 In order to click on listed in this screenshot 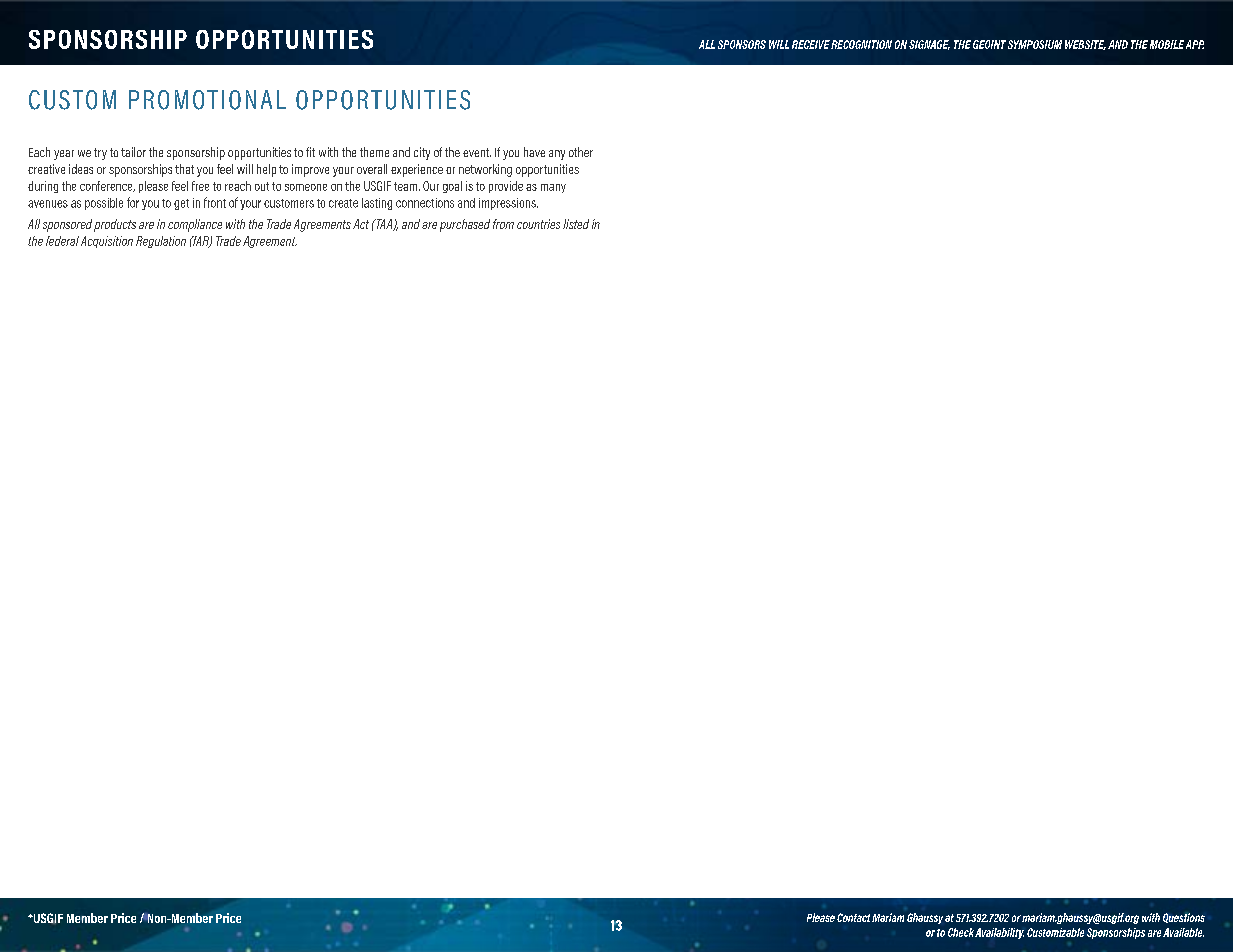, I will do `click(576, 224)`.
